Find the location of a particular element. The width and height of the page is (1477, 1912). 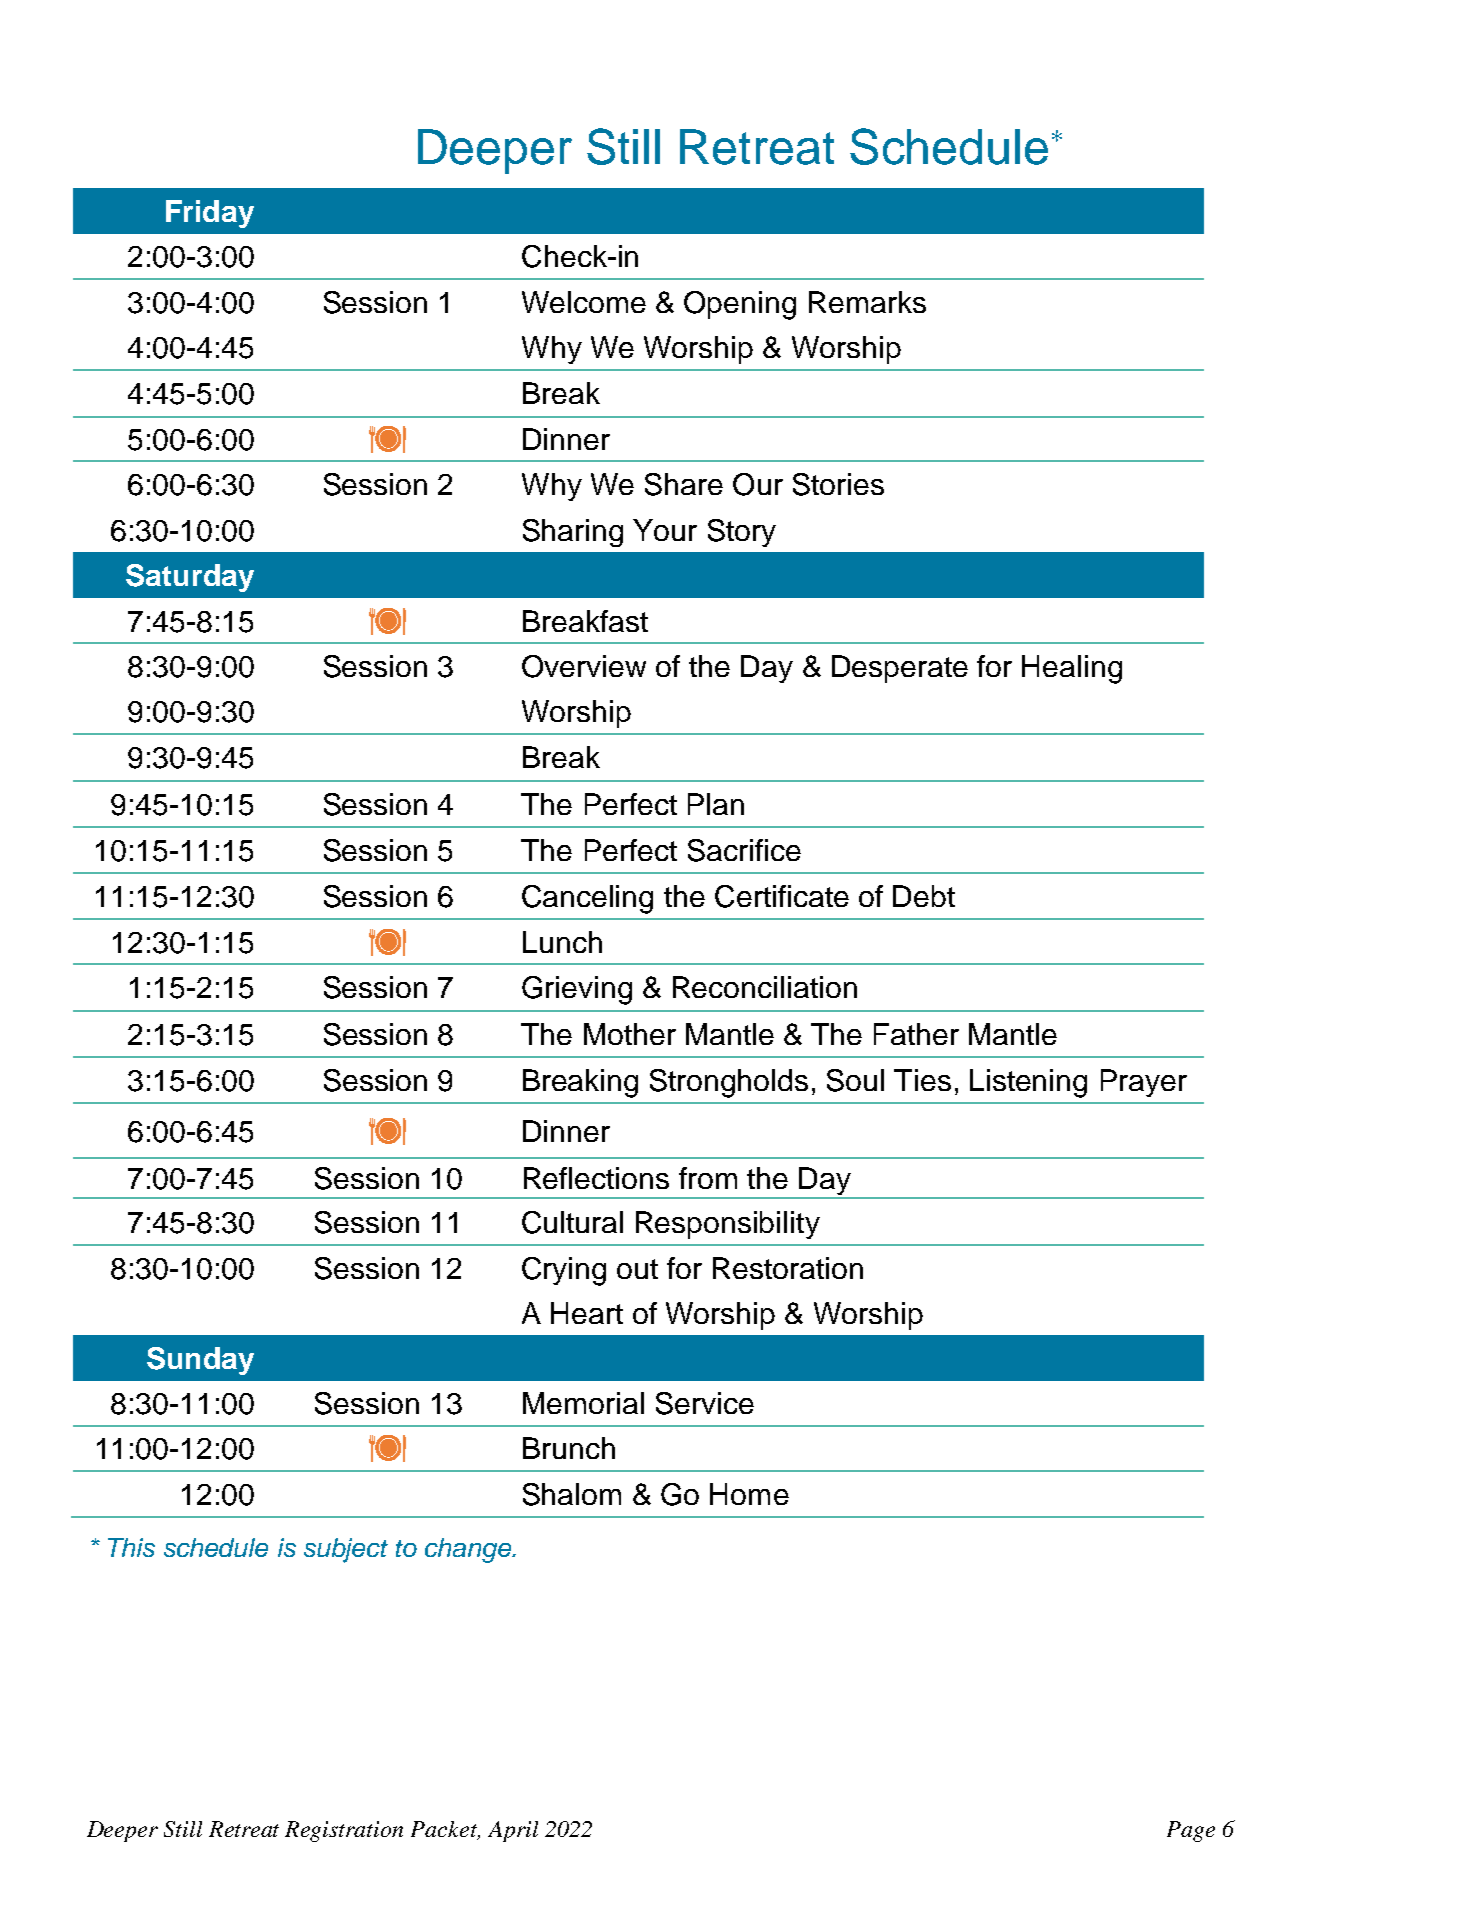

Mother is located at coordinates (630, 1034).
